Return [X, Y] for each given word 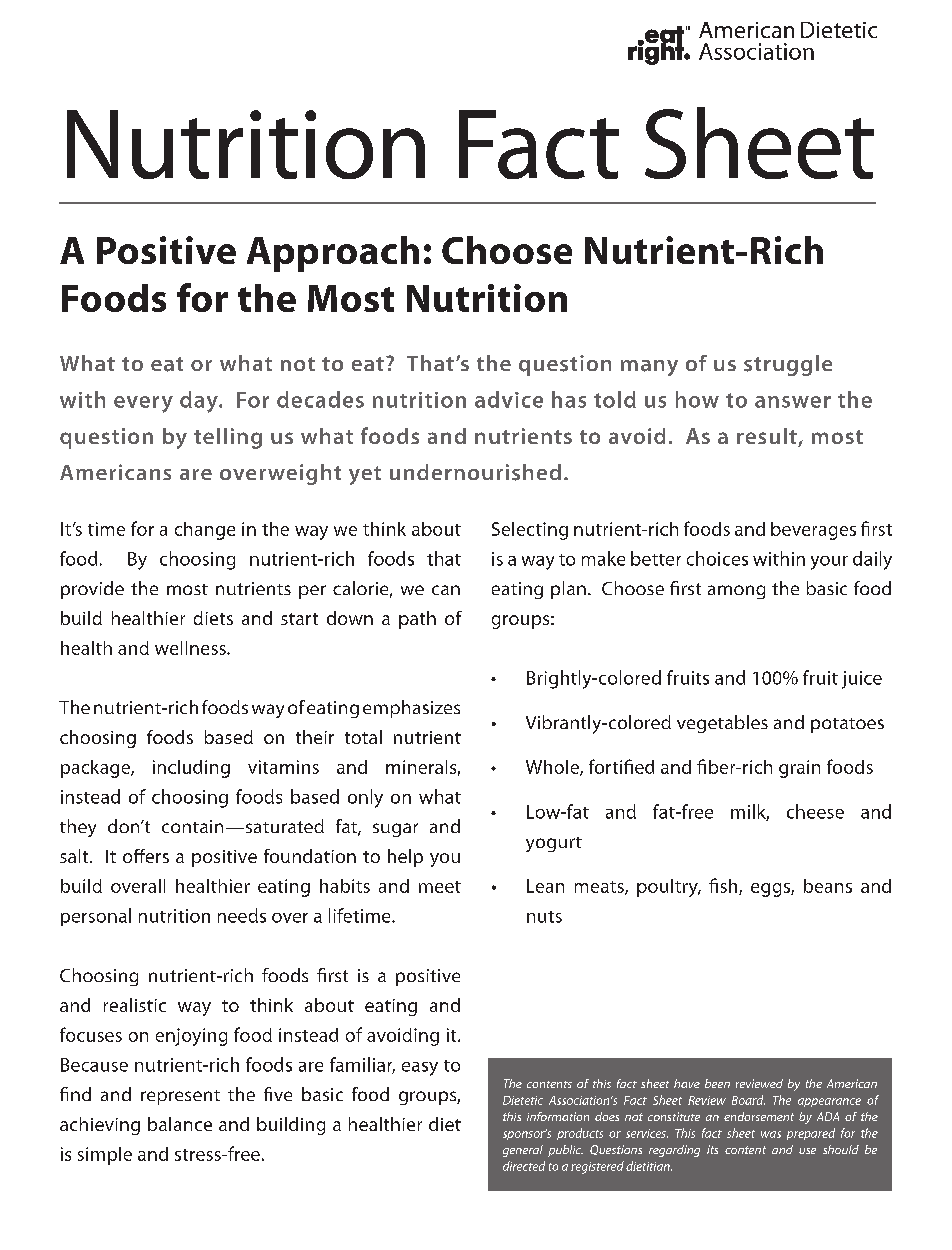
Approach [333, 254]
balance [180, 1124]
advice [509, 399]
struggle [788, 365]
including [191, 769]
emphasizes [411, 709]
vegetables [722, 724]
